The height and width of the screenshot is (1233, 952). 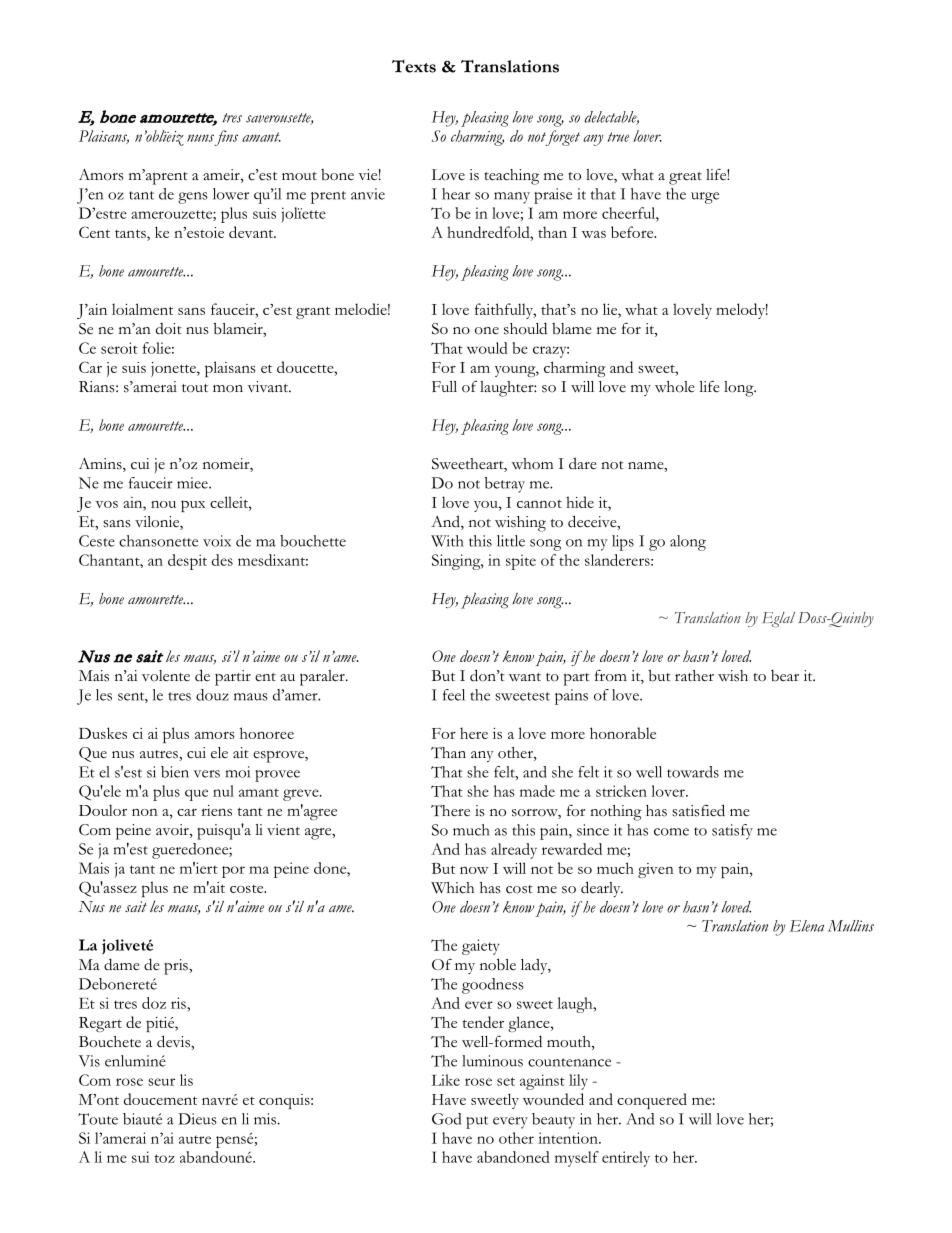 What do you see at coordinates (785, 676) in the screenshot?
I see `bear` at bounding box center [785, 676].
